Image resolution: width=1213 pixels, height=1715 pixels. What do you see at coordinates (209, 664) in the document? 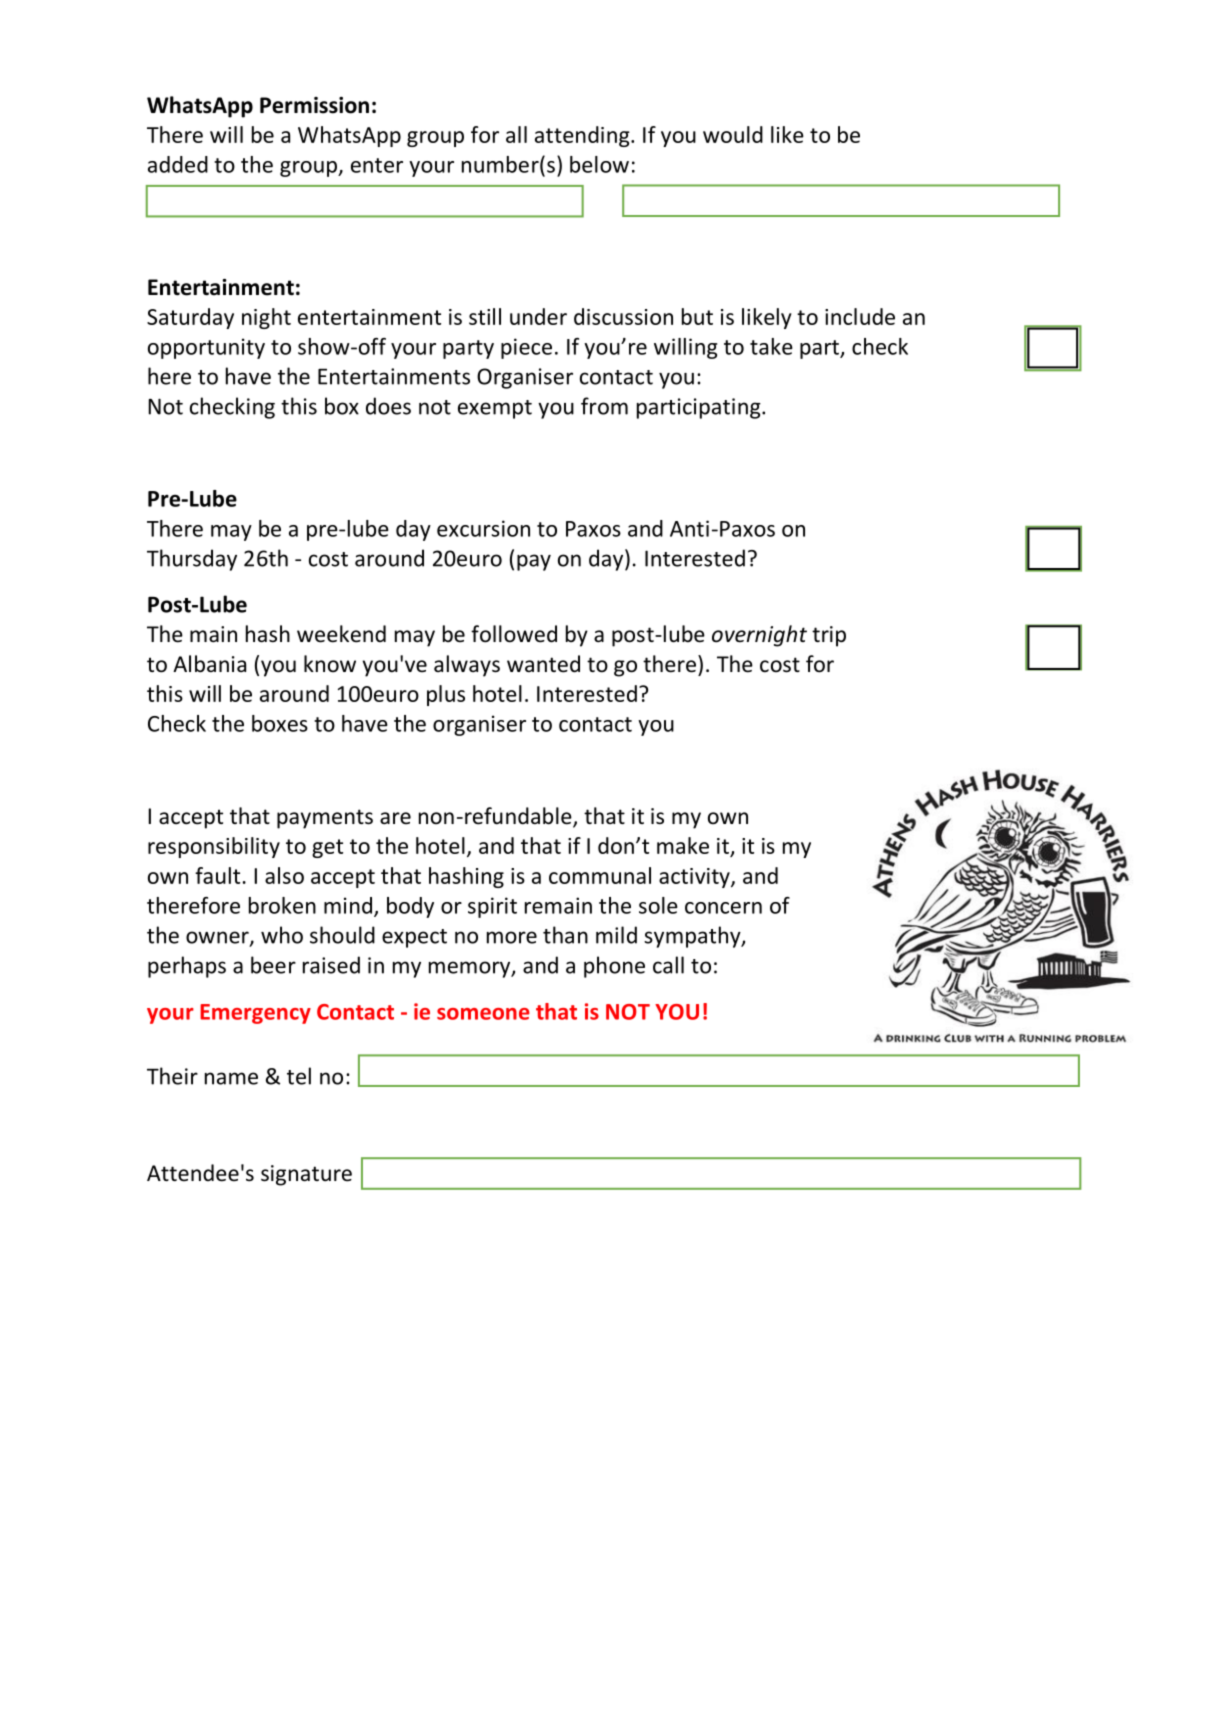
I see `Albania` at bounding box center [209, 664].
